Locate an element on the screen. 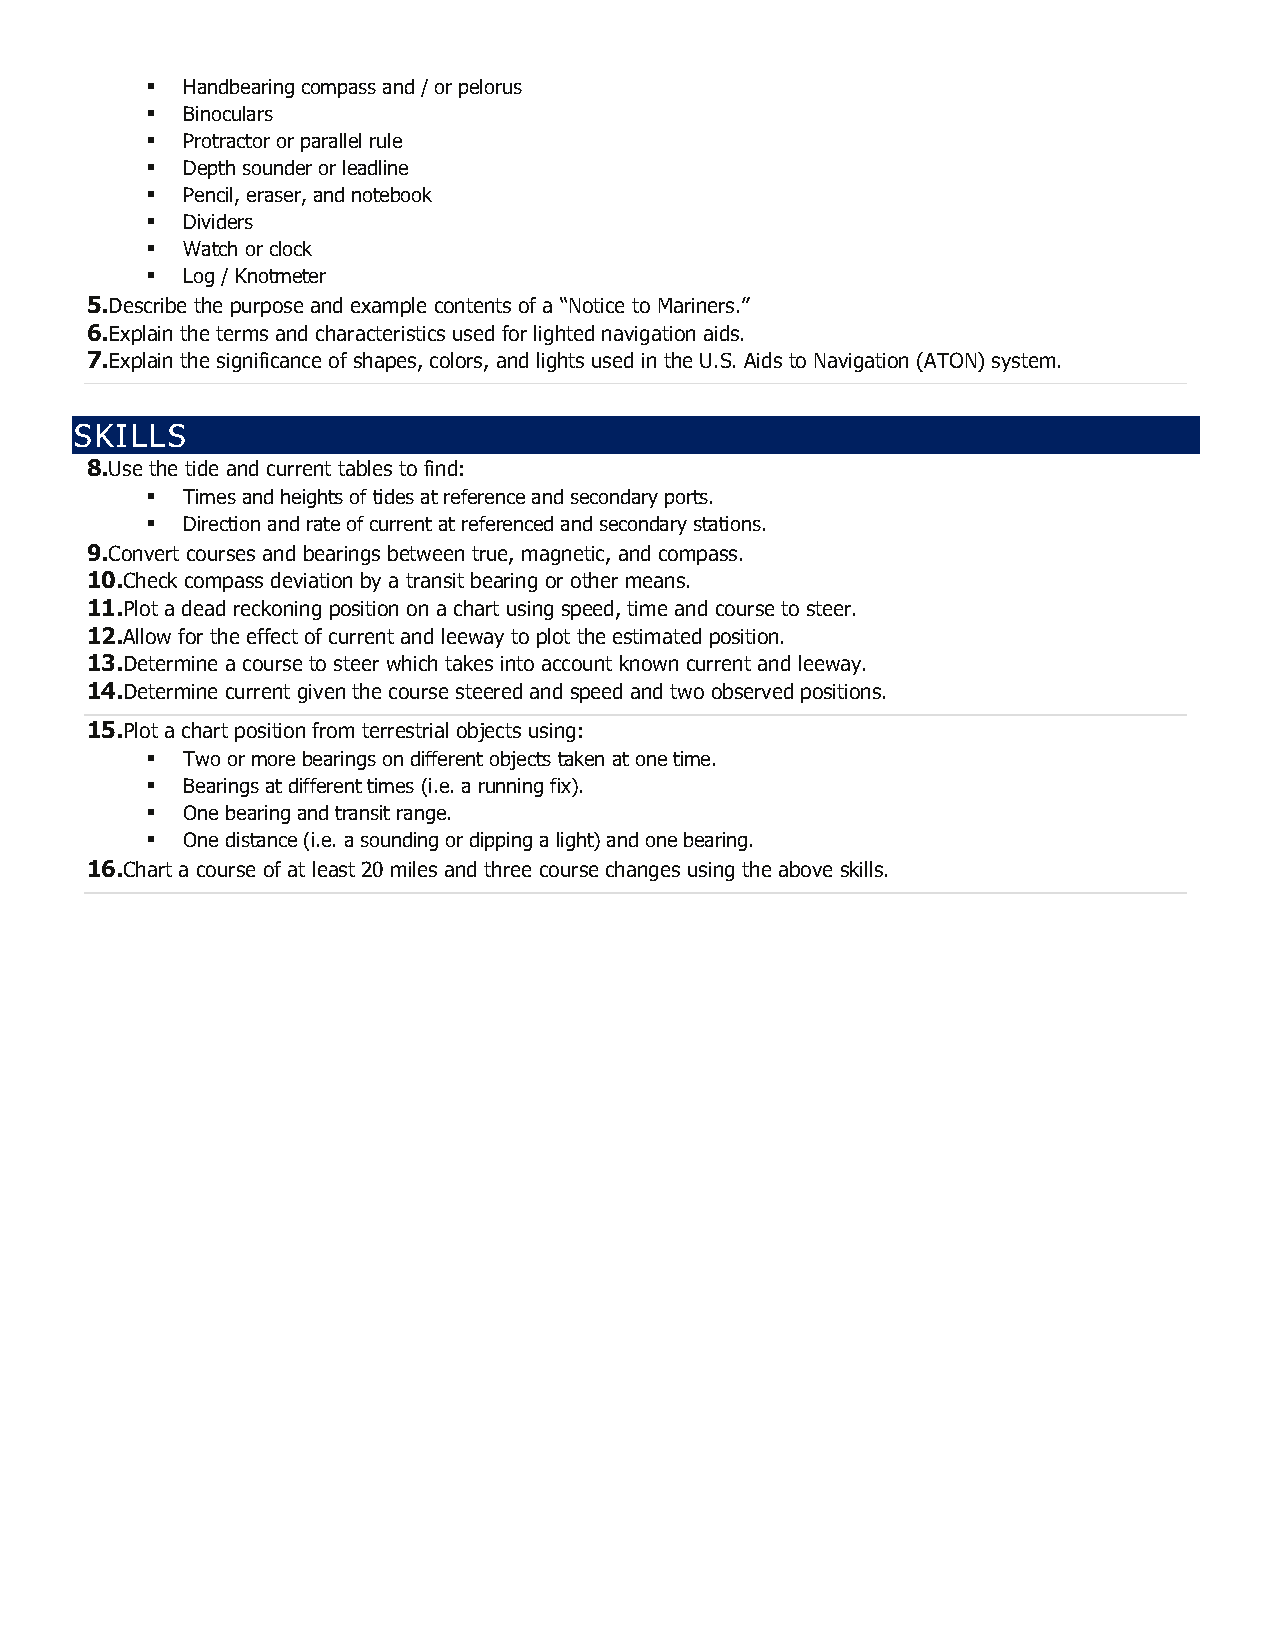  parallel is located at coordinates (331, 142).
